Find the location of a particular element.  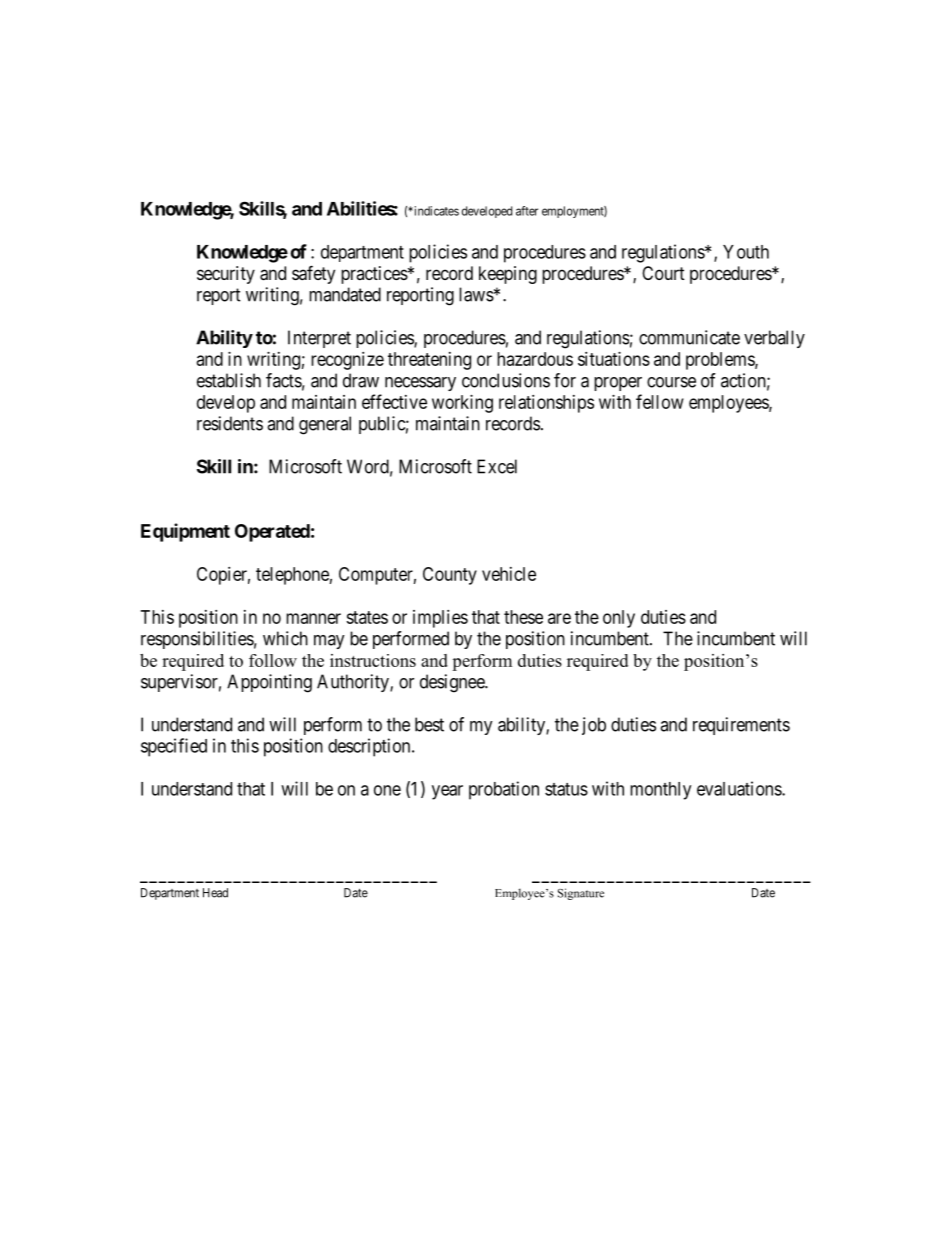

after is located at coordinates (527, 211).
